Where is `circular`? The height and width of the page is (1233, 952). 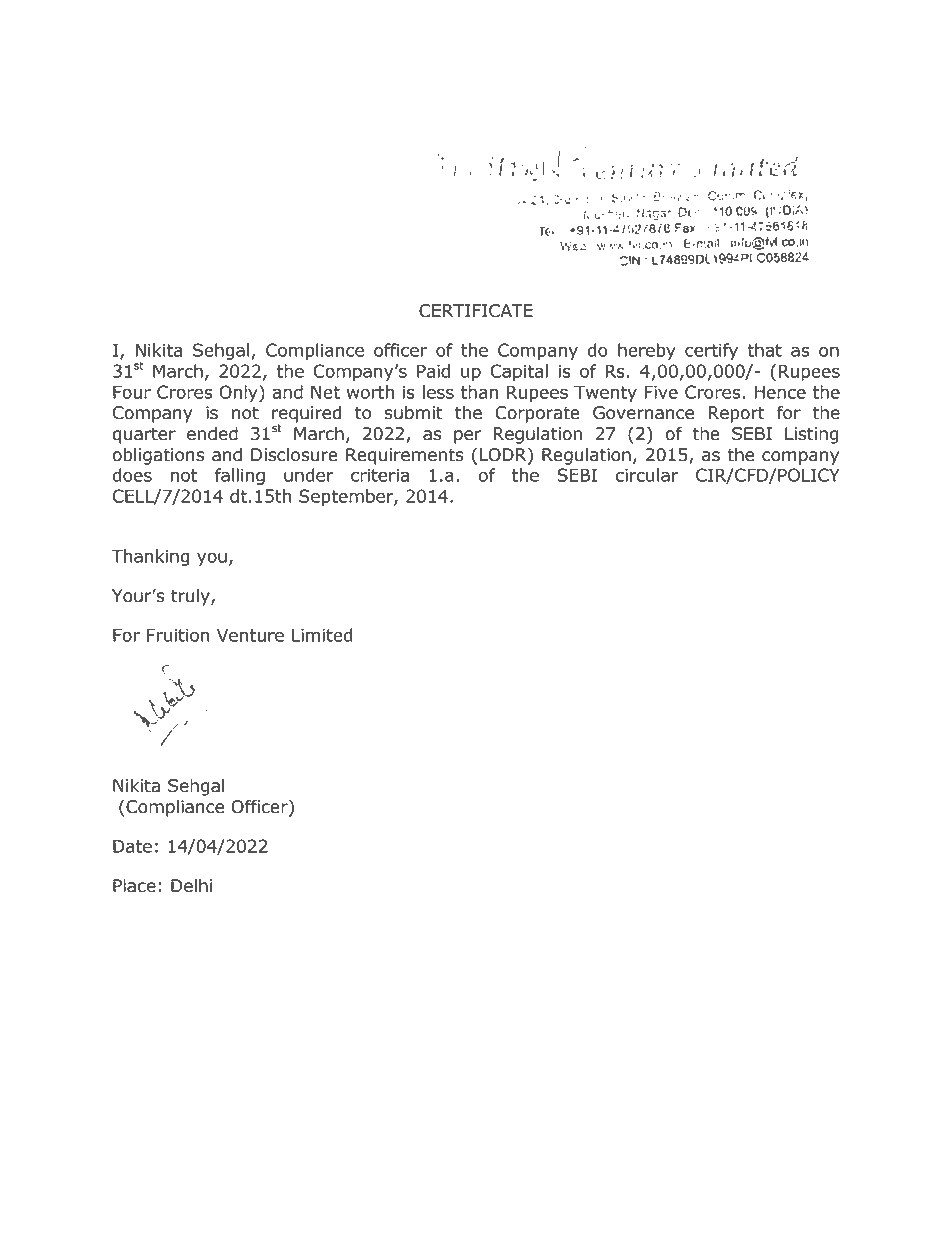
circular is located at coordinates (647, 475).
